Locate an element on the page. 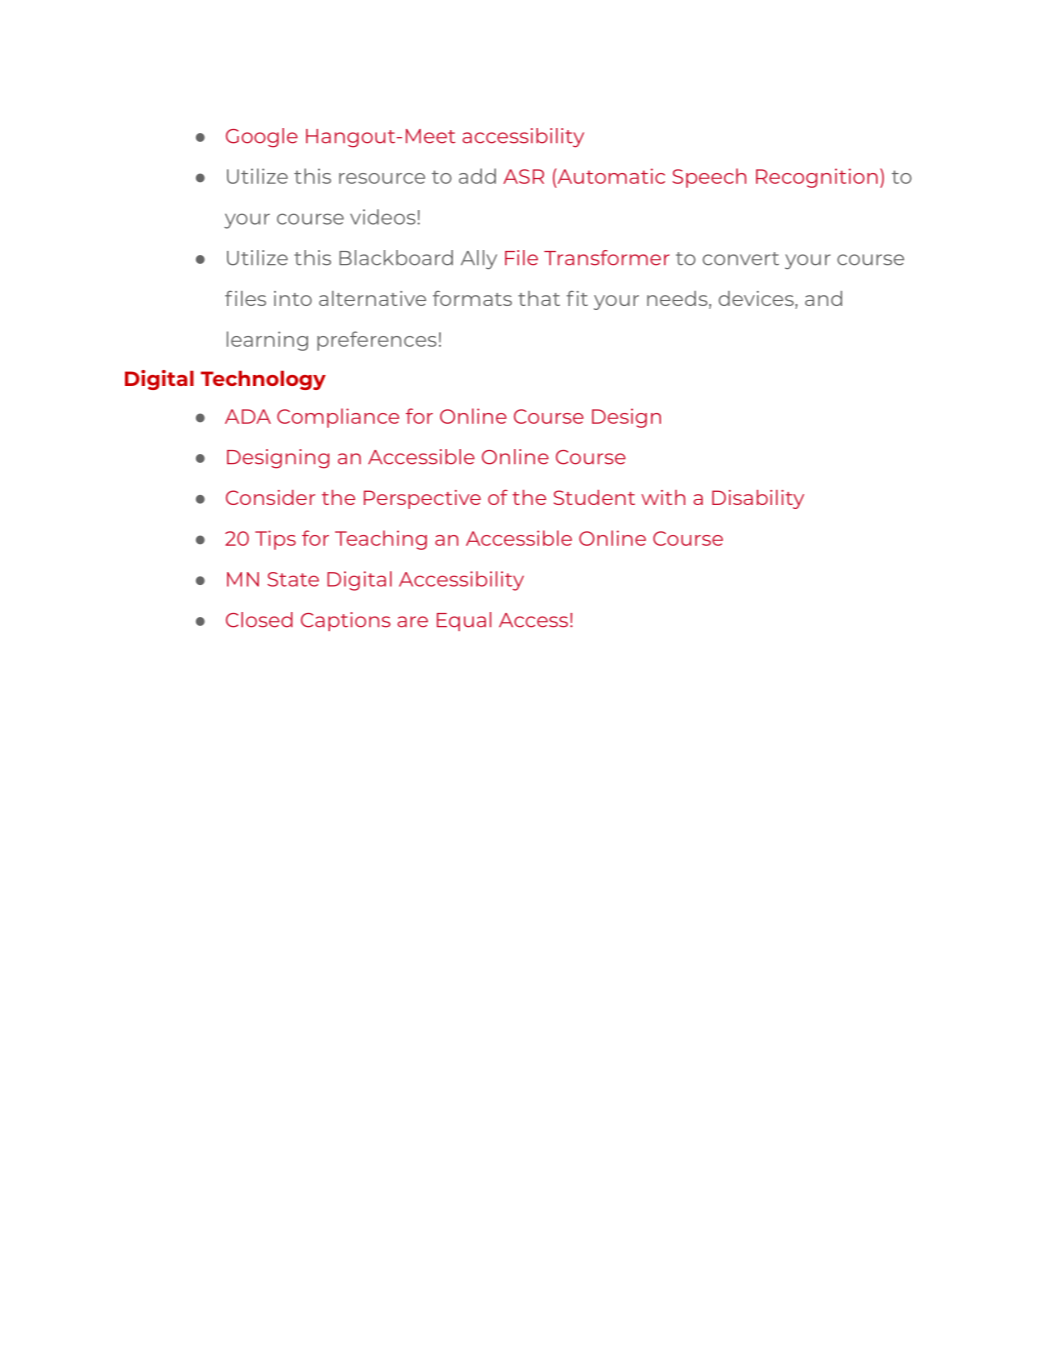 The width and height of the image is (1048, 1356). Speech is located at coordinates (709, 178).
